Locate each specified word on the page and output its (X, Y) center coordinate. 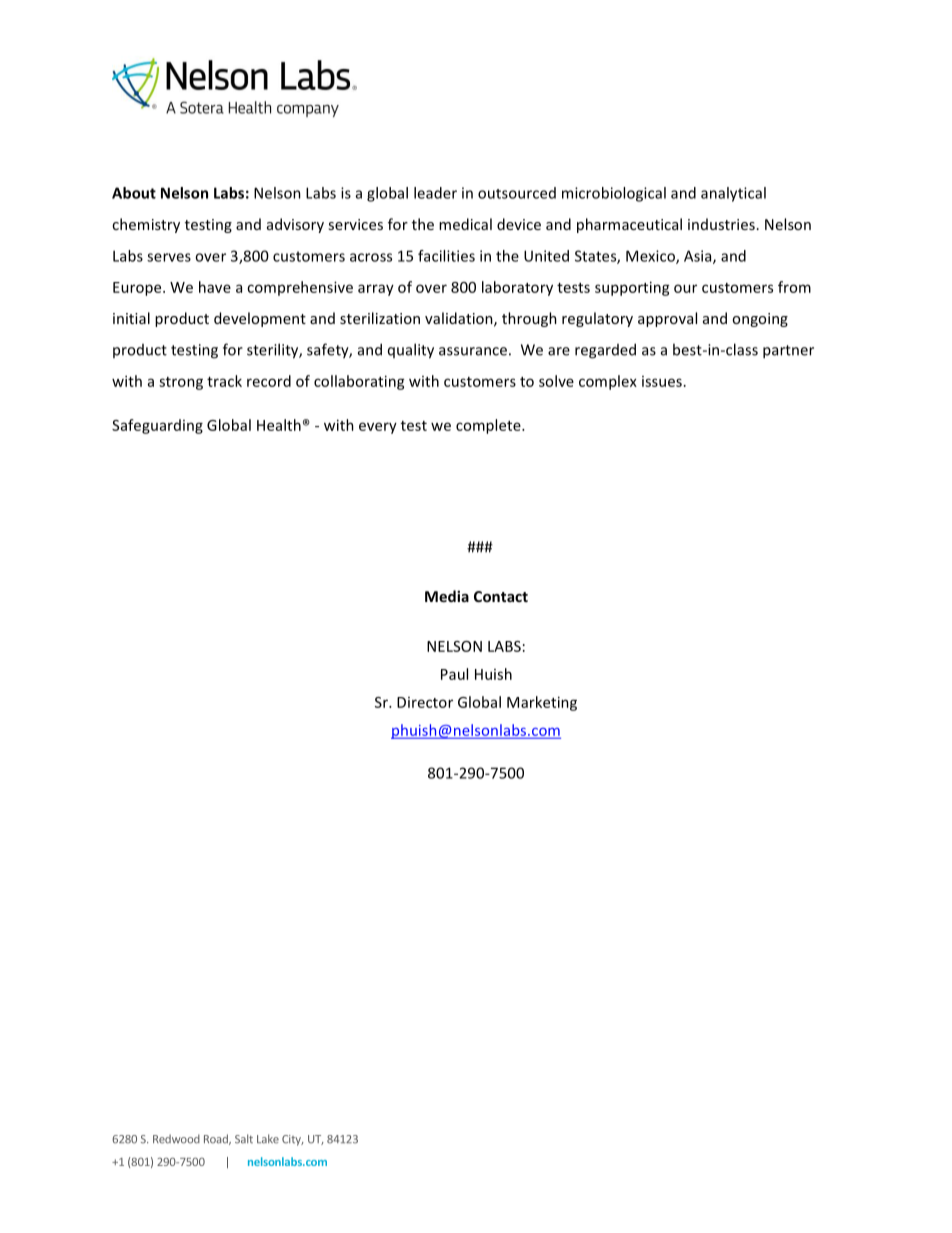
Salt (244, 1139)
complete (489, 426)
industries (721, 224)
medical (465, 224)
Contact (501, 596)
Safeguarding (157, 426)
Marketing (542, 703)
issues (662, 381)
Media (447, 596)
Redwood (176, 1139)
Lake (268, 1139)
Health (279, 425)
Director (425, 702)
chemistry (146, 225)
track (224, 381)
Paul (454, 674)
